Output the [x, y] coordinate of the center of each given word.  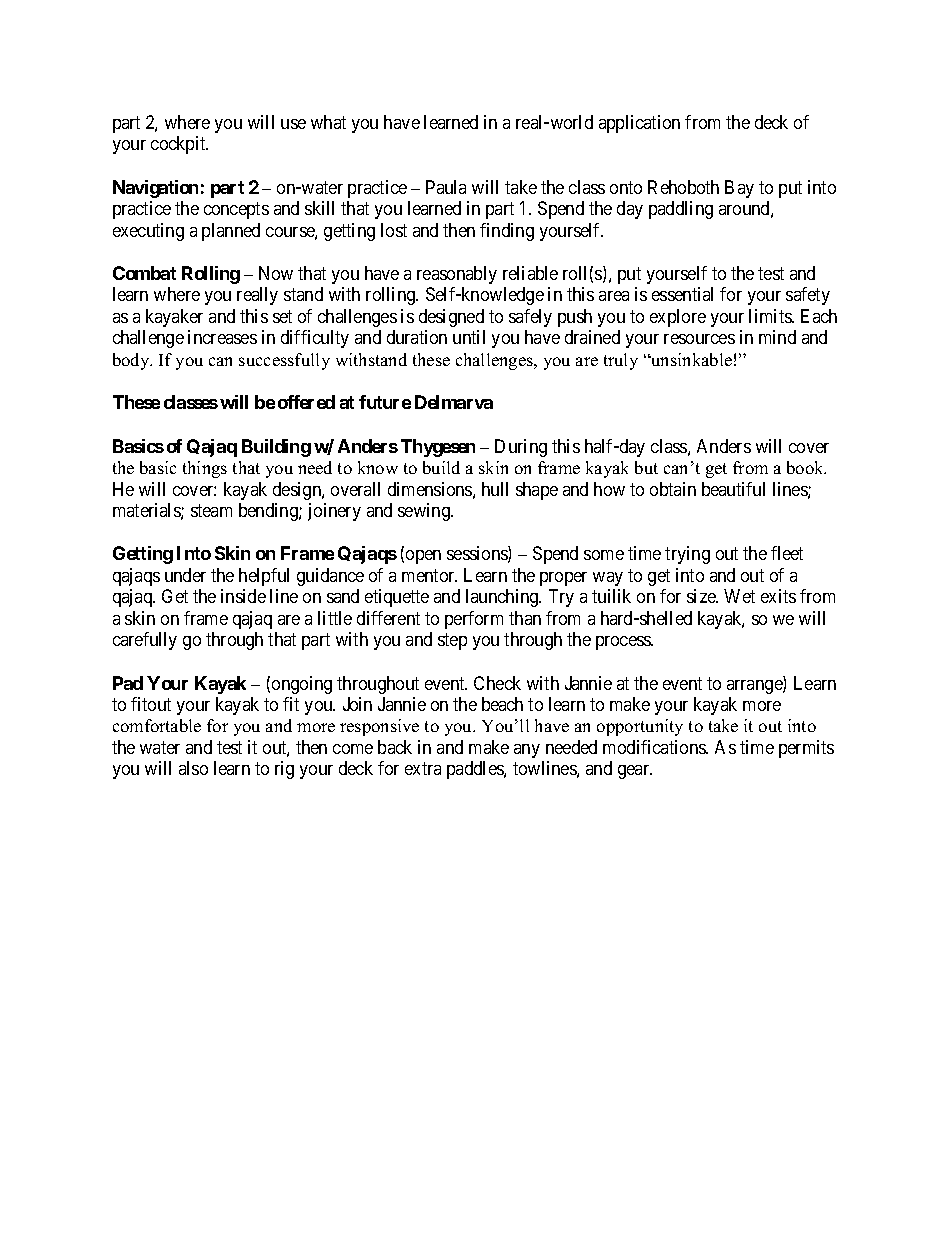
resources [699, 339]
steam [211, 510]
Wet [739, 596]
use [293, 124]
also [193, 768]
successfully [284, 361]
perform [474, 620]
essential [682, 294]
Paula [446, 187]
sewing [425, 512]
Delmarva [454, 402]
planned [231, 232]
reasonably [457, 275]
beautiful [733, 489]
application [639, 124]
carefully [145, 641]
